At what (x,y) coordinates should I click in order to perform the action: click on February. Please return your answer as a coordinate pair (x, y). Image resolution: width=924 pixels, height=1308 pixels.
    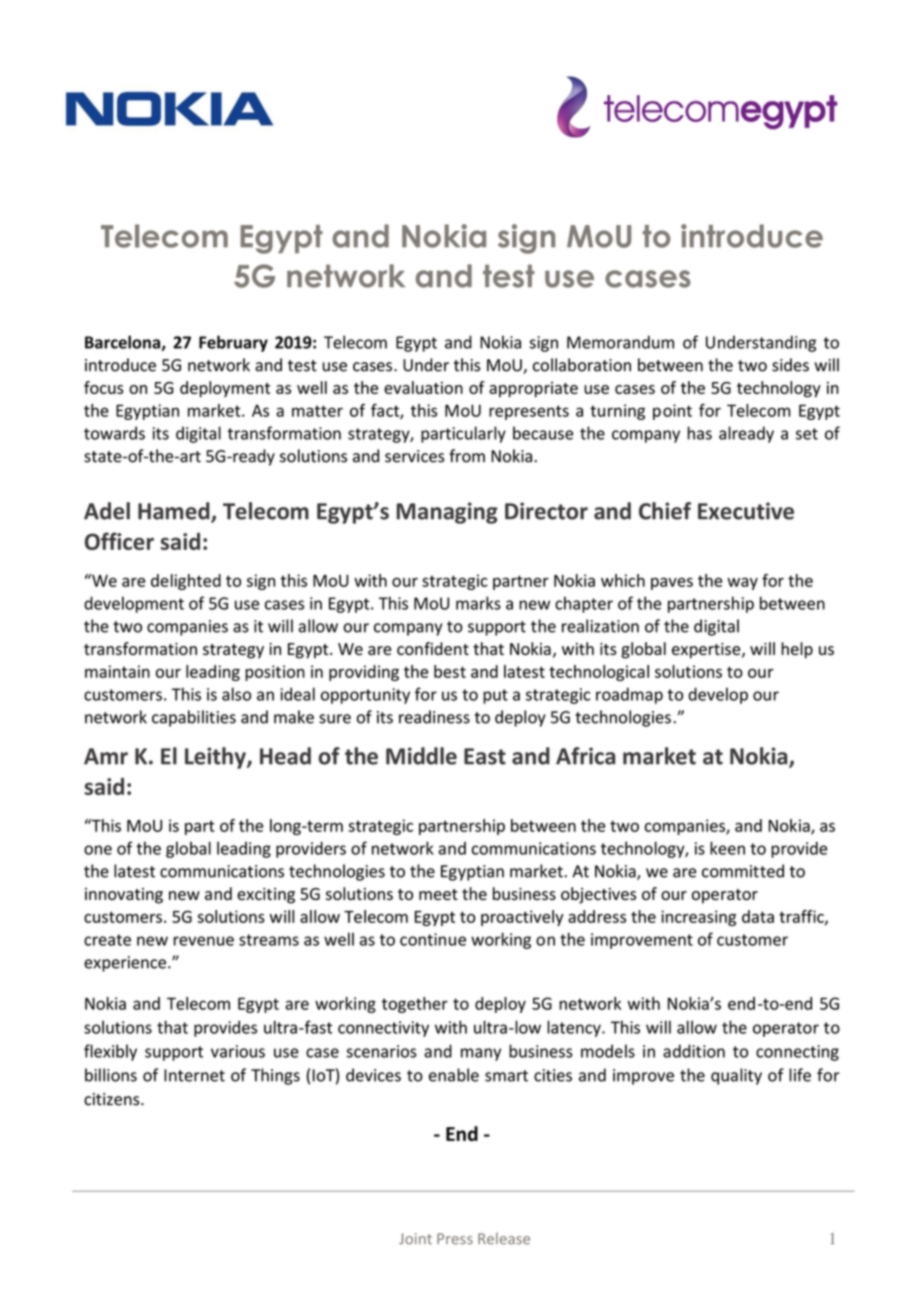
    Looking at the image, I should click on (233, 343).
